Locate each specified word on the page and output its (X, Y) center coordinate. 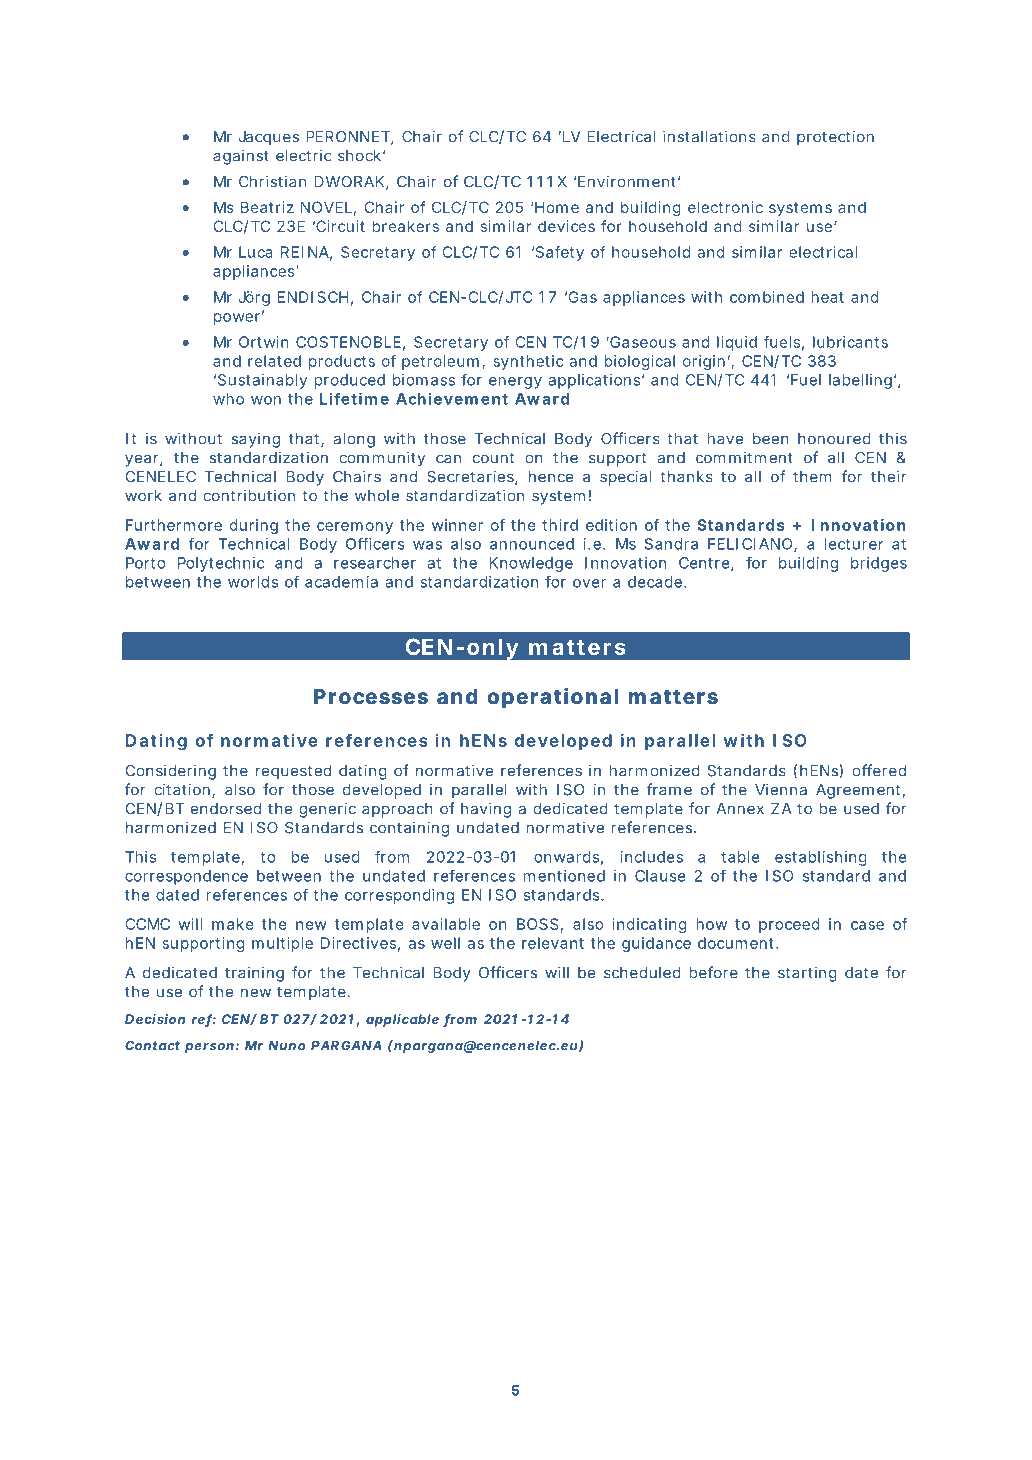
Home (556, 207)
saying (256, 440)
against (241, 157)
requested (293, 772)
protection (835, 137)
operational (553, 698)
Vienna (781, 789)
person (209, 1048)
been (771, 439)
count (493, 458)
